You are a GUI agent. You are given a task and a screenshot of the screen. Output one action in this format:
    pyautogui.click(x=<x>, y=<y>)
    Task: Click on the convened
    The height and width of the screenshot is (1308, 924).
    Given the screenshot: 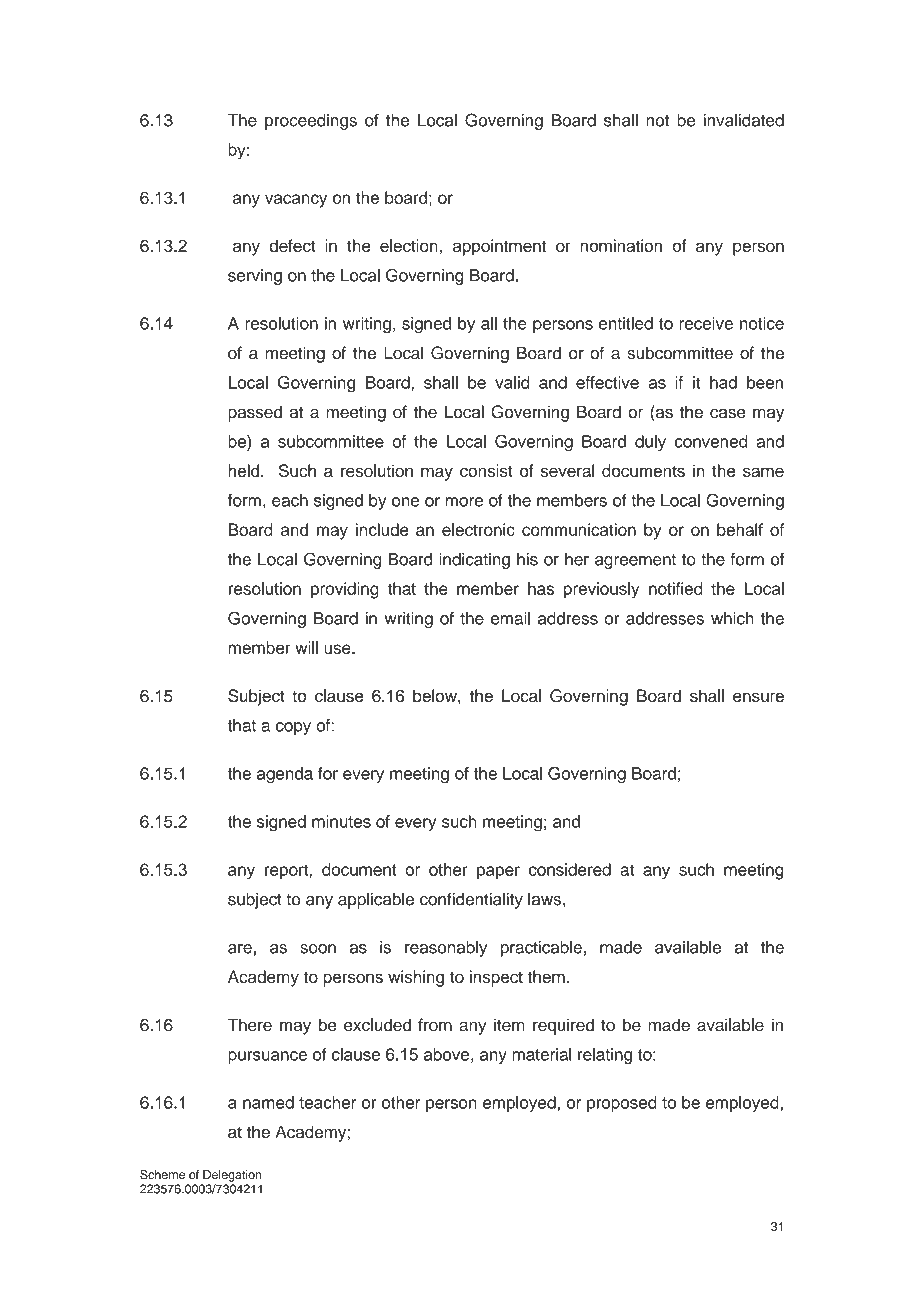 What is the action you would take?
    pyautogui.click(x=711, y=441)
